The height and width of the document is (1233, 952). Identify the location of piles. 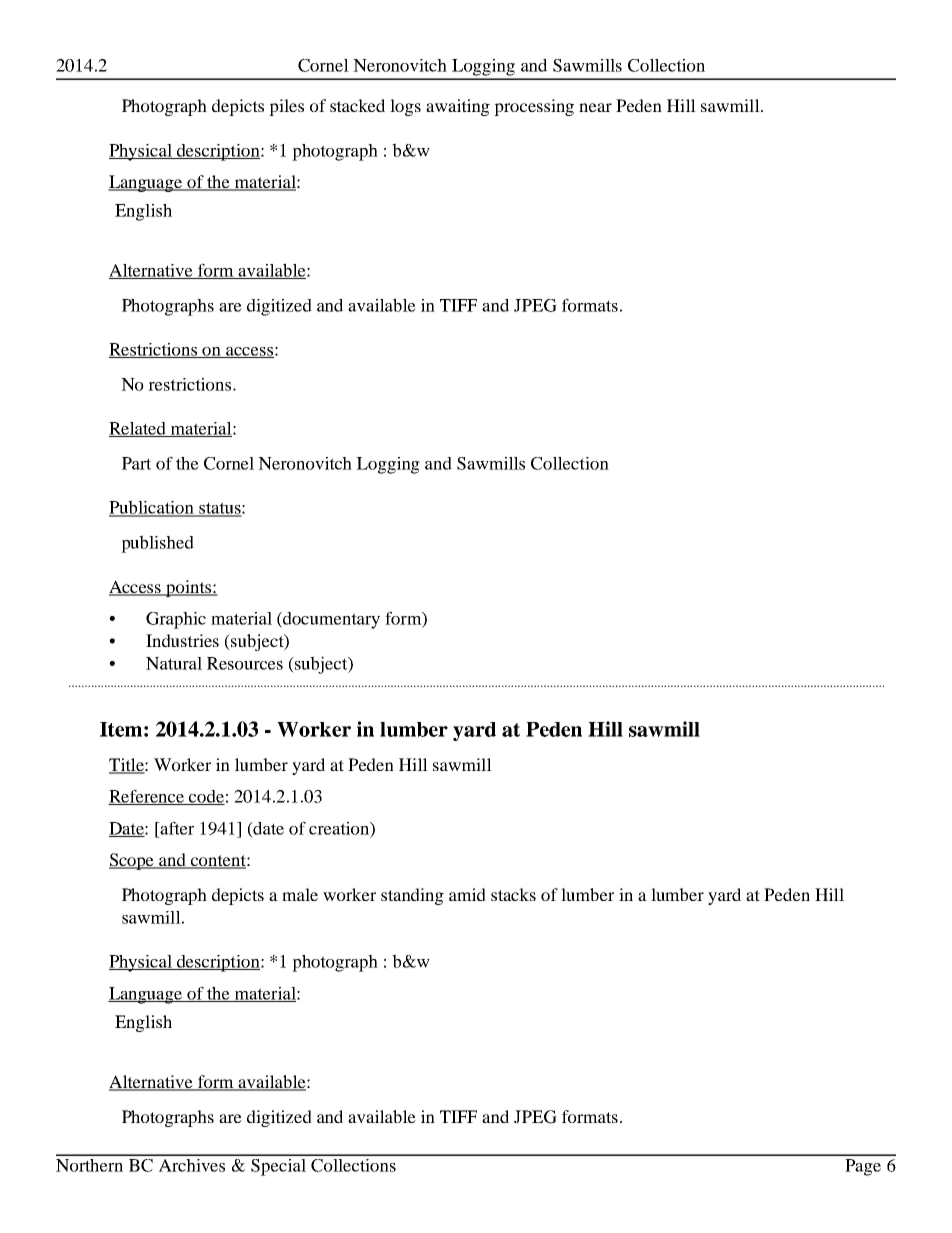
(286, 107).
